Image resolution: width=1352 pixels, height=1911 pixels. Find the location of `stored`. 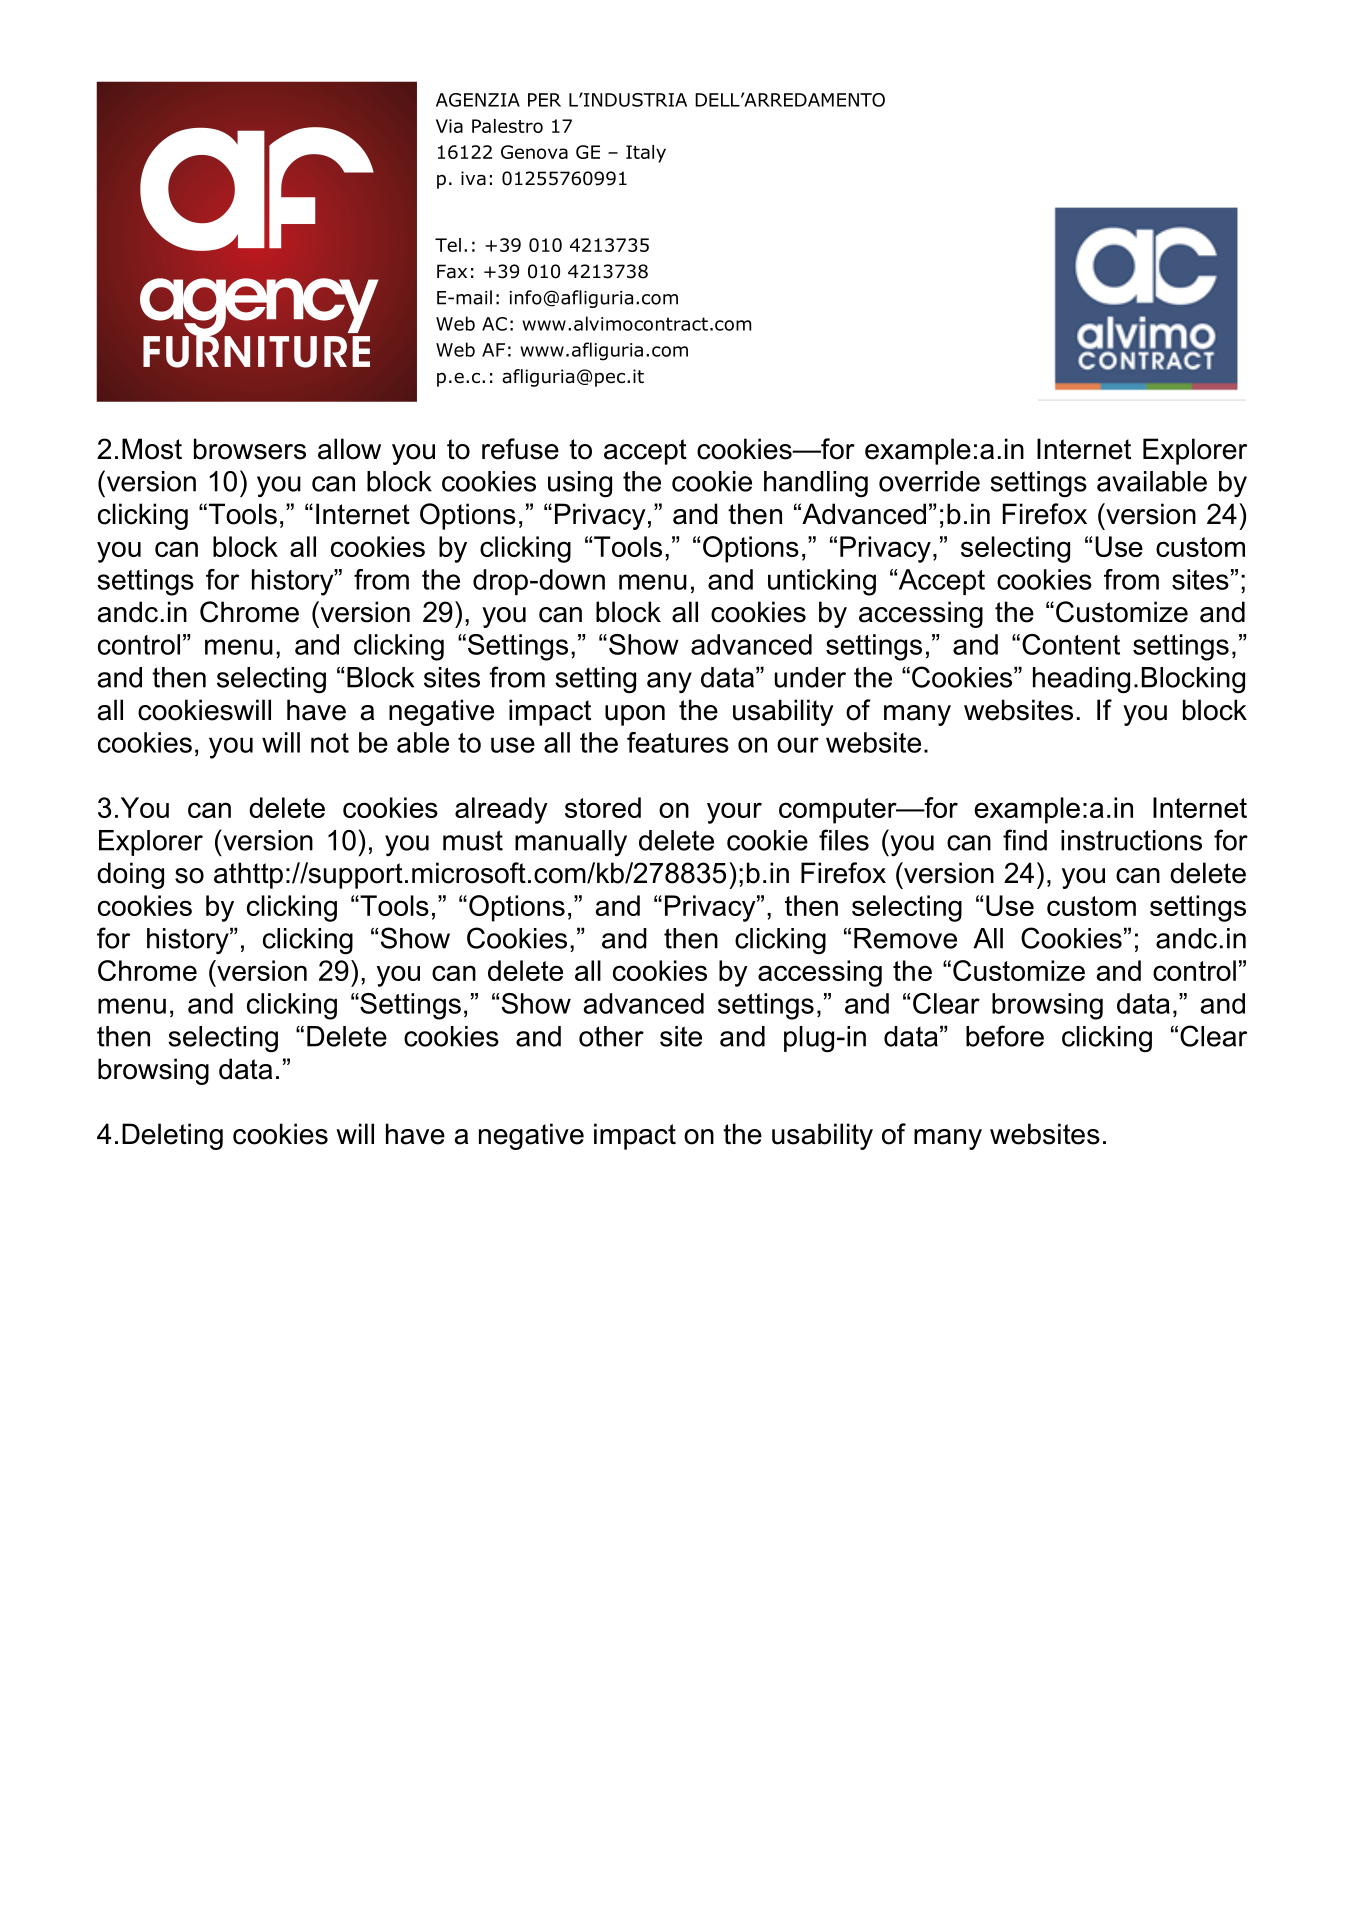

stored is located at coordinates (603, 807).
